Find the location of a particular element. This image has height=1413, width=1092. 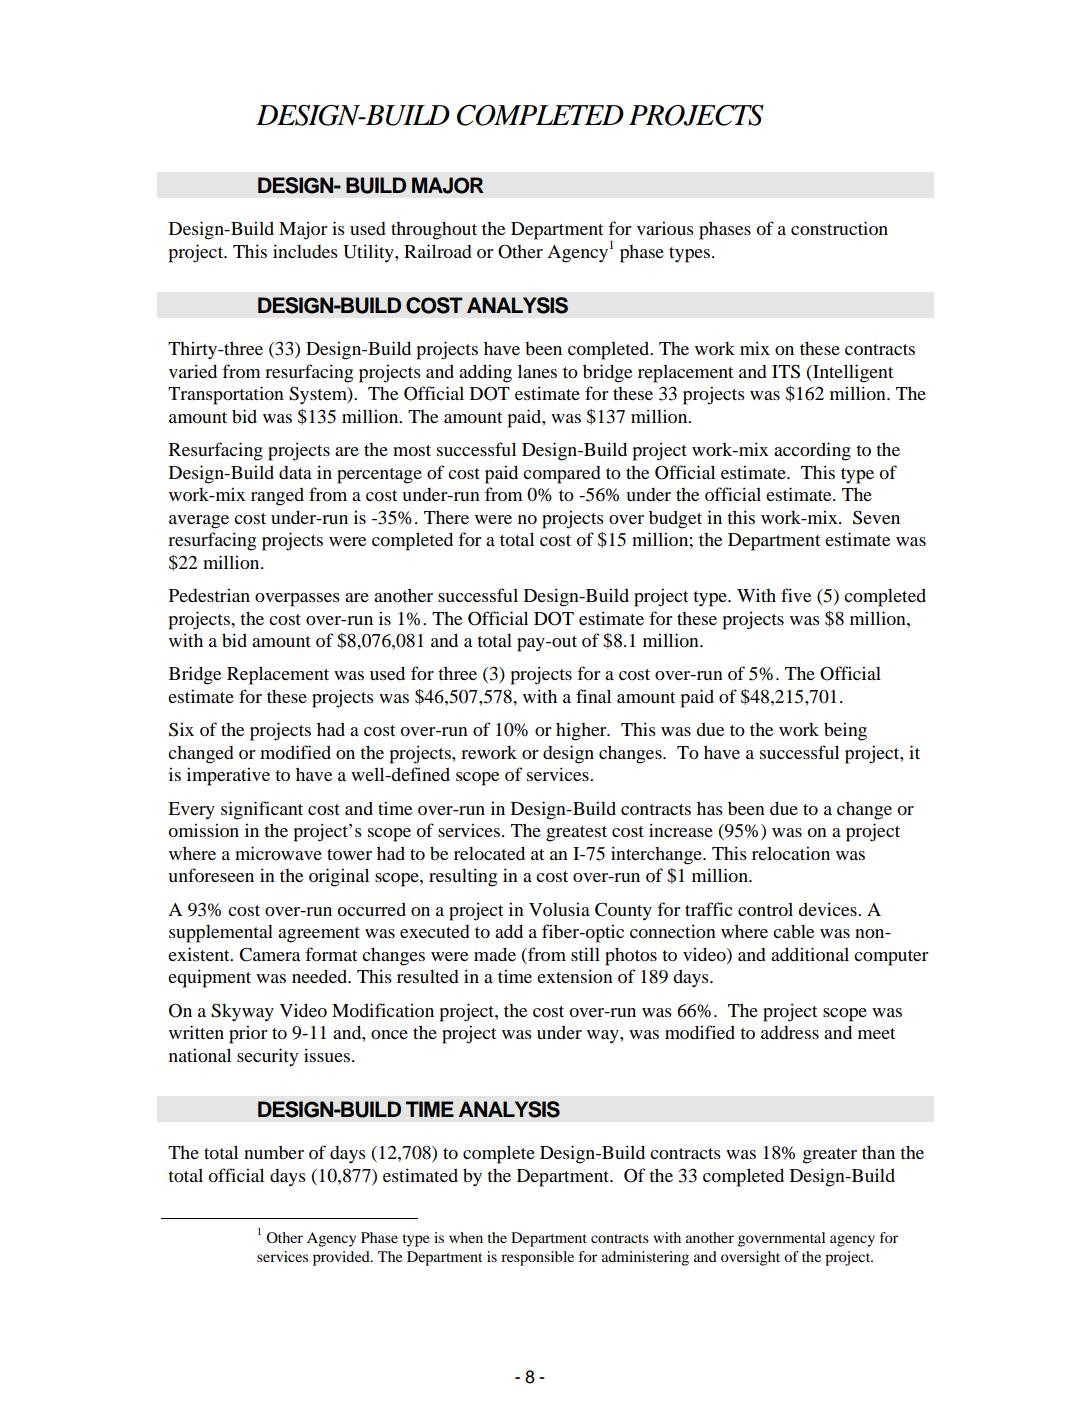

Pedestrian is located at coordinates (209, 595).
